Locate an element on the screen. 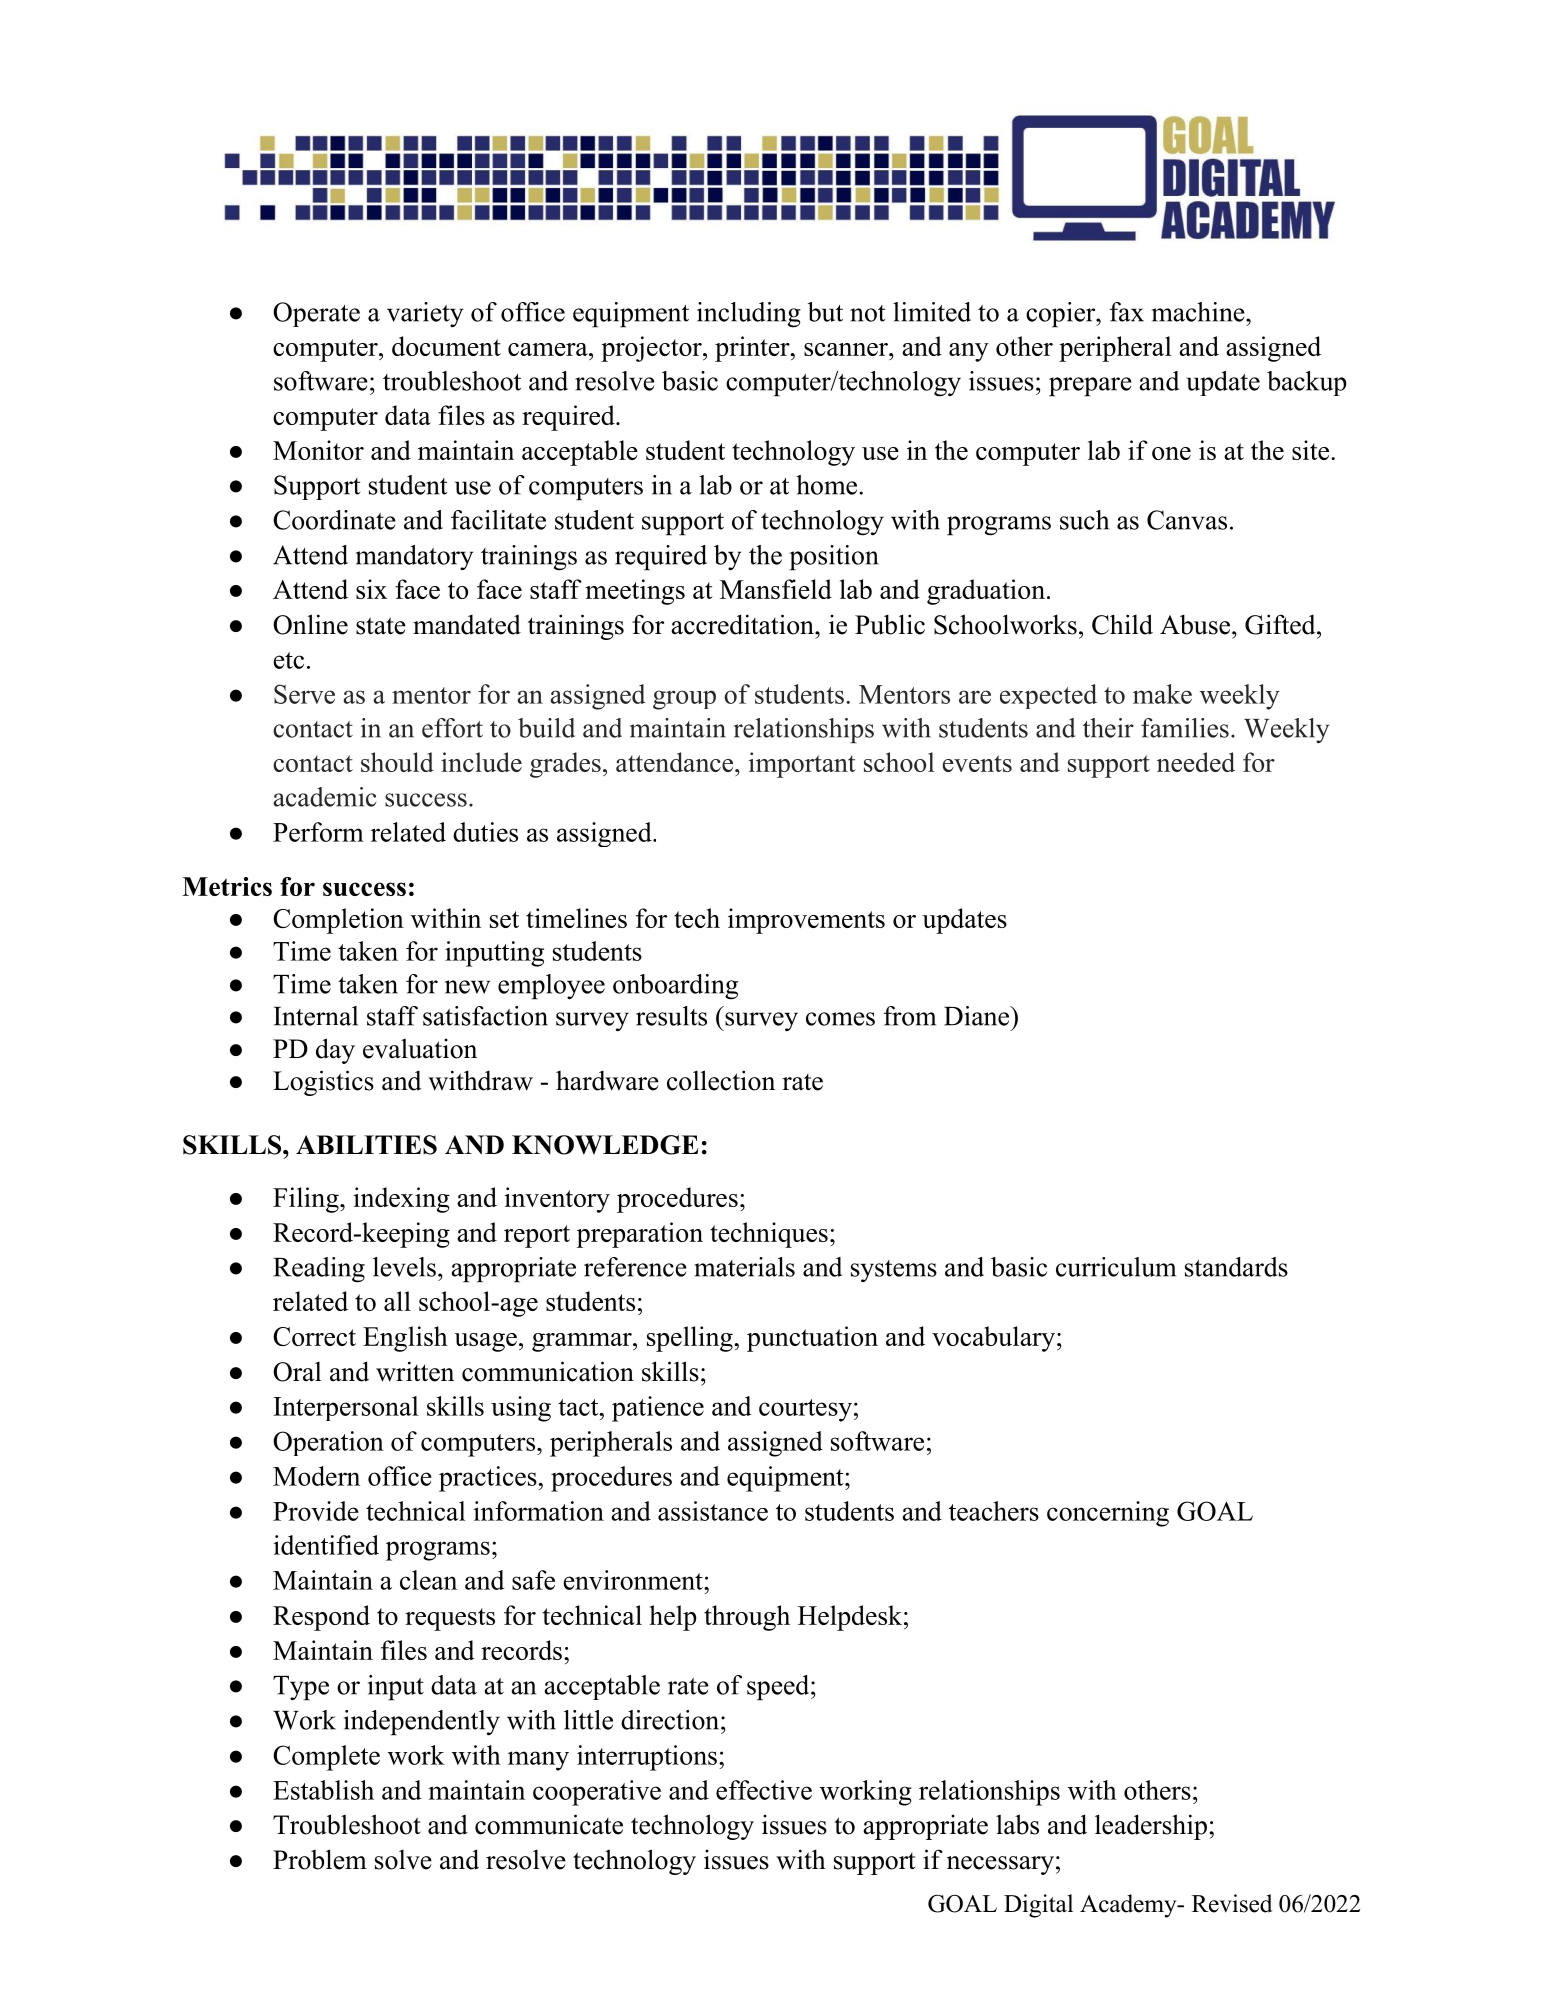 Image resolution: width=1542 pixels, height=1996 pixels. Problem is located at coordinates (320, 1859).
